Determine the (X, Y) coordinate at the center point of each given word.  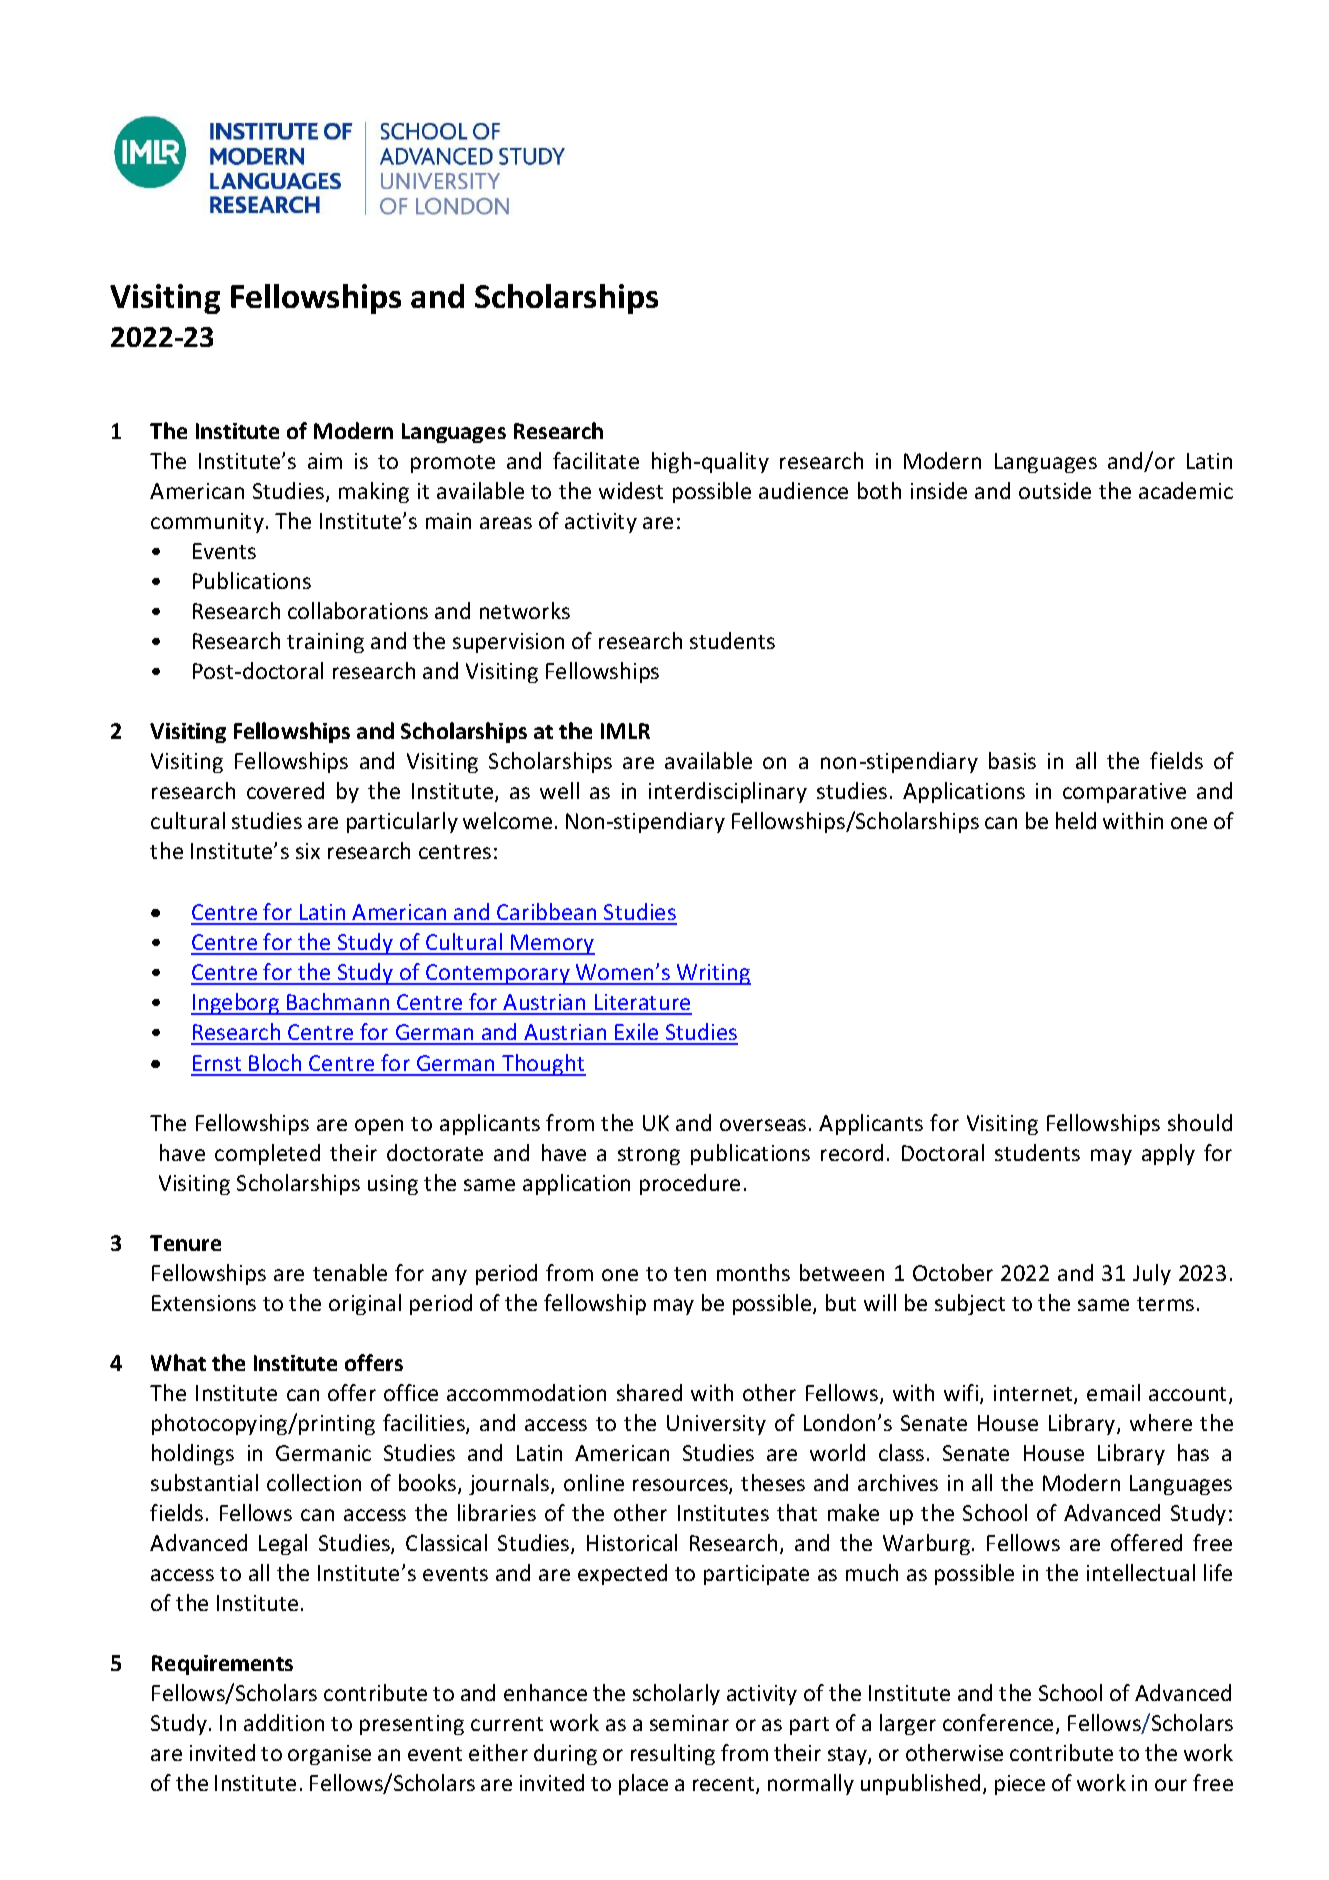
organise (329, 1755)
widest (631, 490)
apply (1168, 1154)
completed (267, 1154)
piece (1020, 1785)
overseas (763, 1125)
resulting (673, 1754)
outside (1055, 490)
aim (325, 461)
